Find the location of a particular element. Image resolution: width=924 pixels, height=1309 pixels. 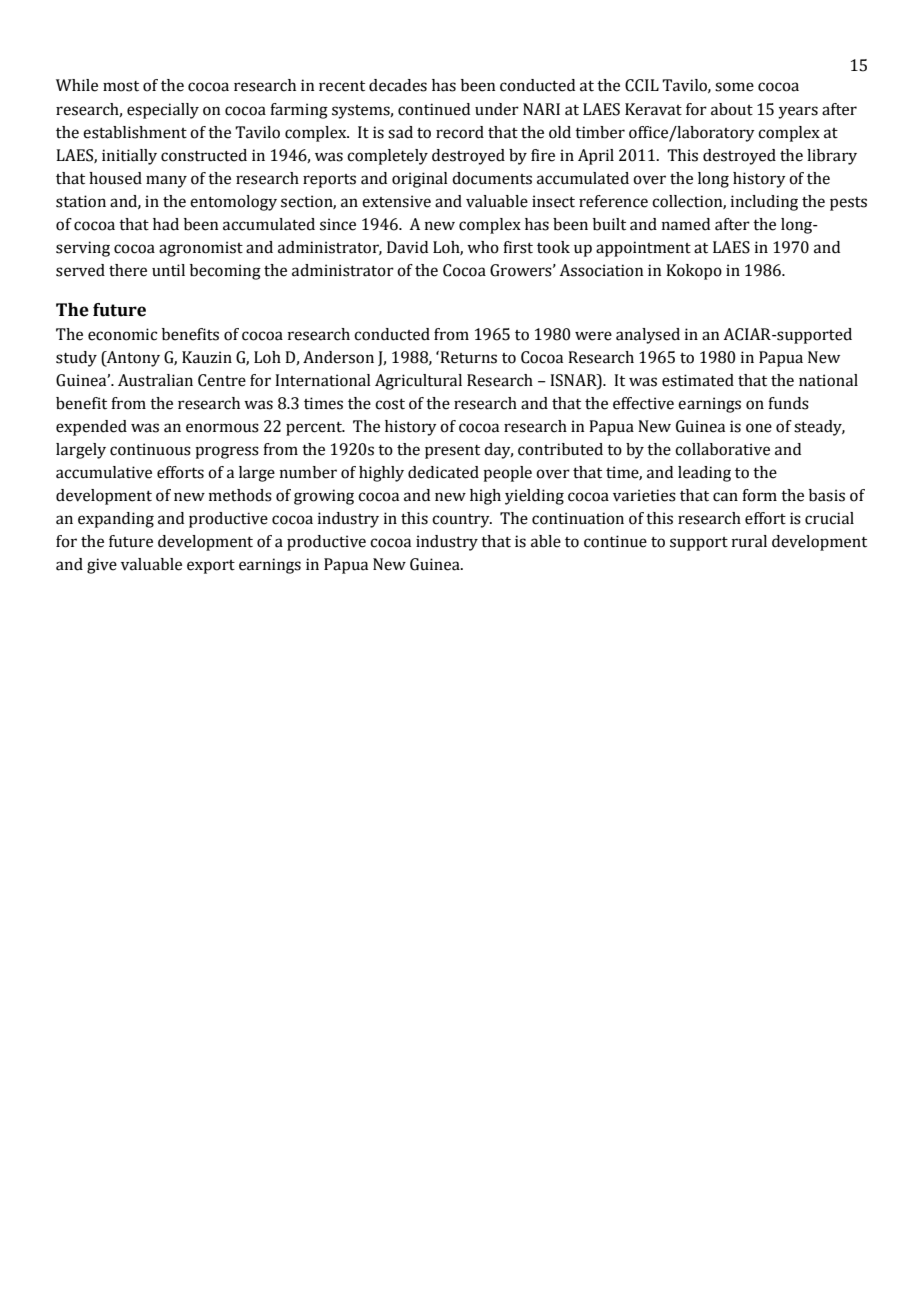

especially is located at coordinates (163, 111).
